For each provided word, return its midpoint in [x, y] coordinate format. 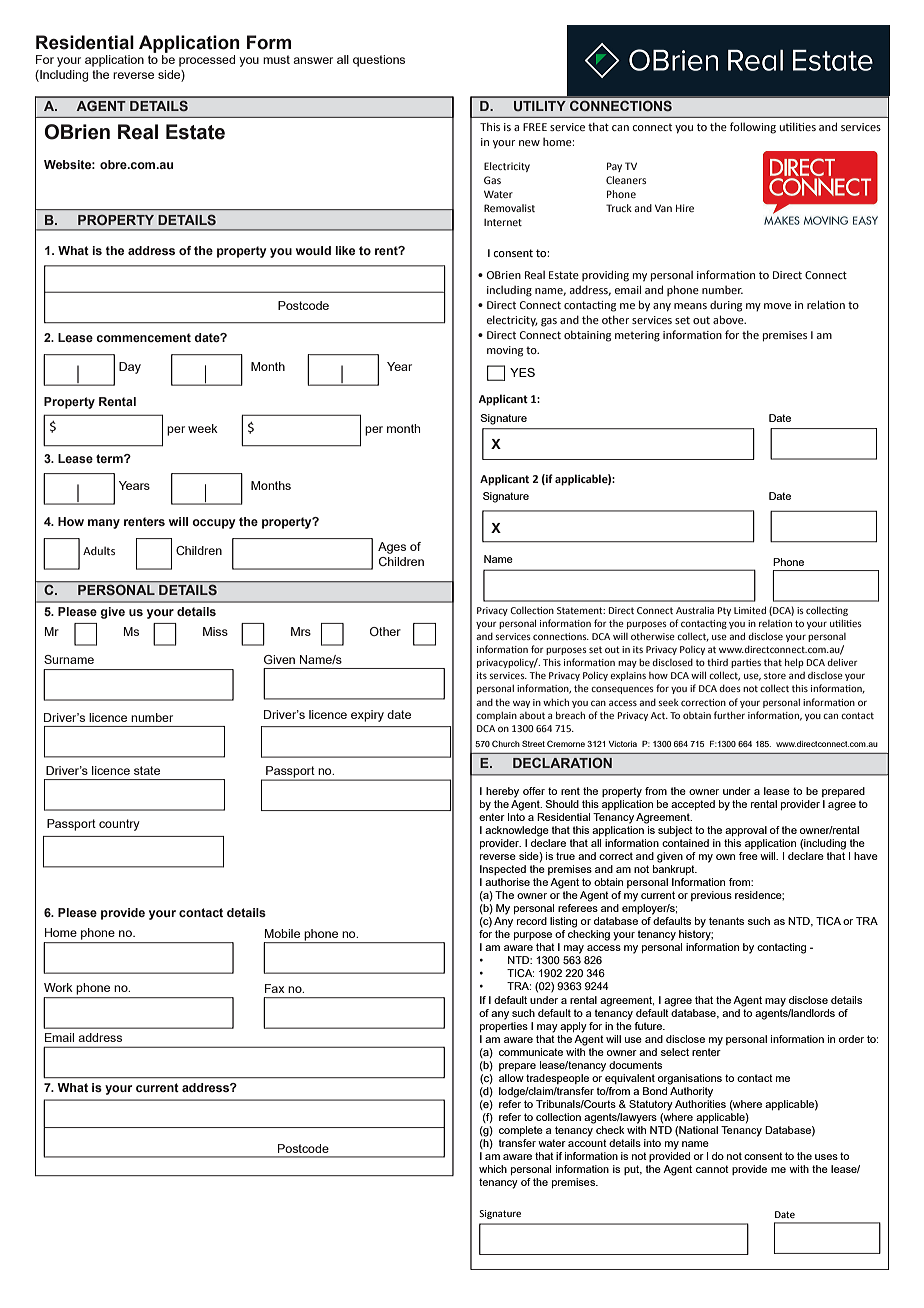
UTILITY [540, 106]
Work [58, 987]
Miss [215, 631]
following [753, 128]
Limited [750, 610]
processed [207, 61]
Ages [392, 548]
